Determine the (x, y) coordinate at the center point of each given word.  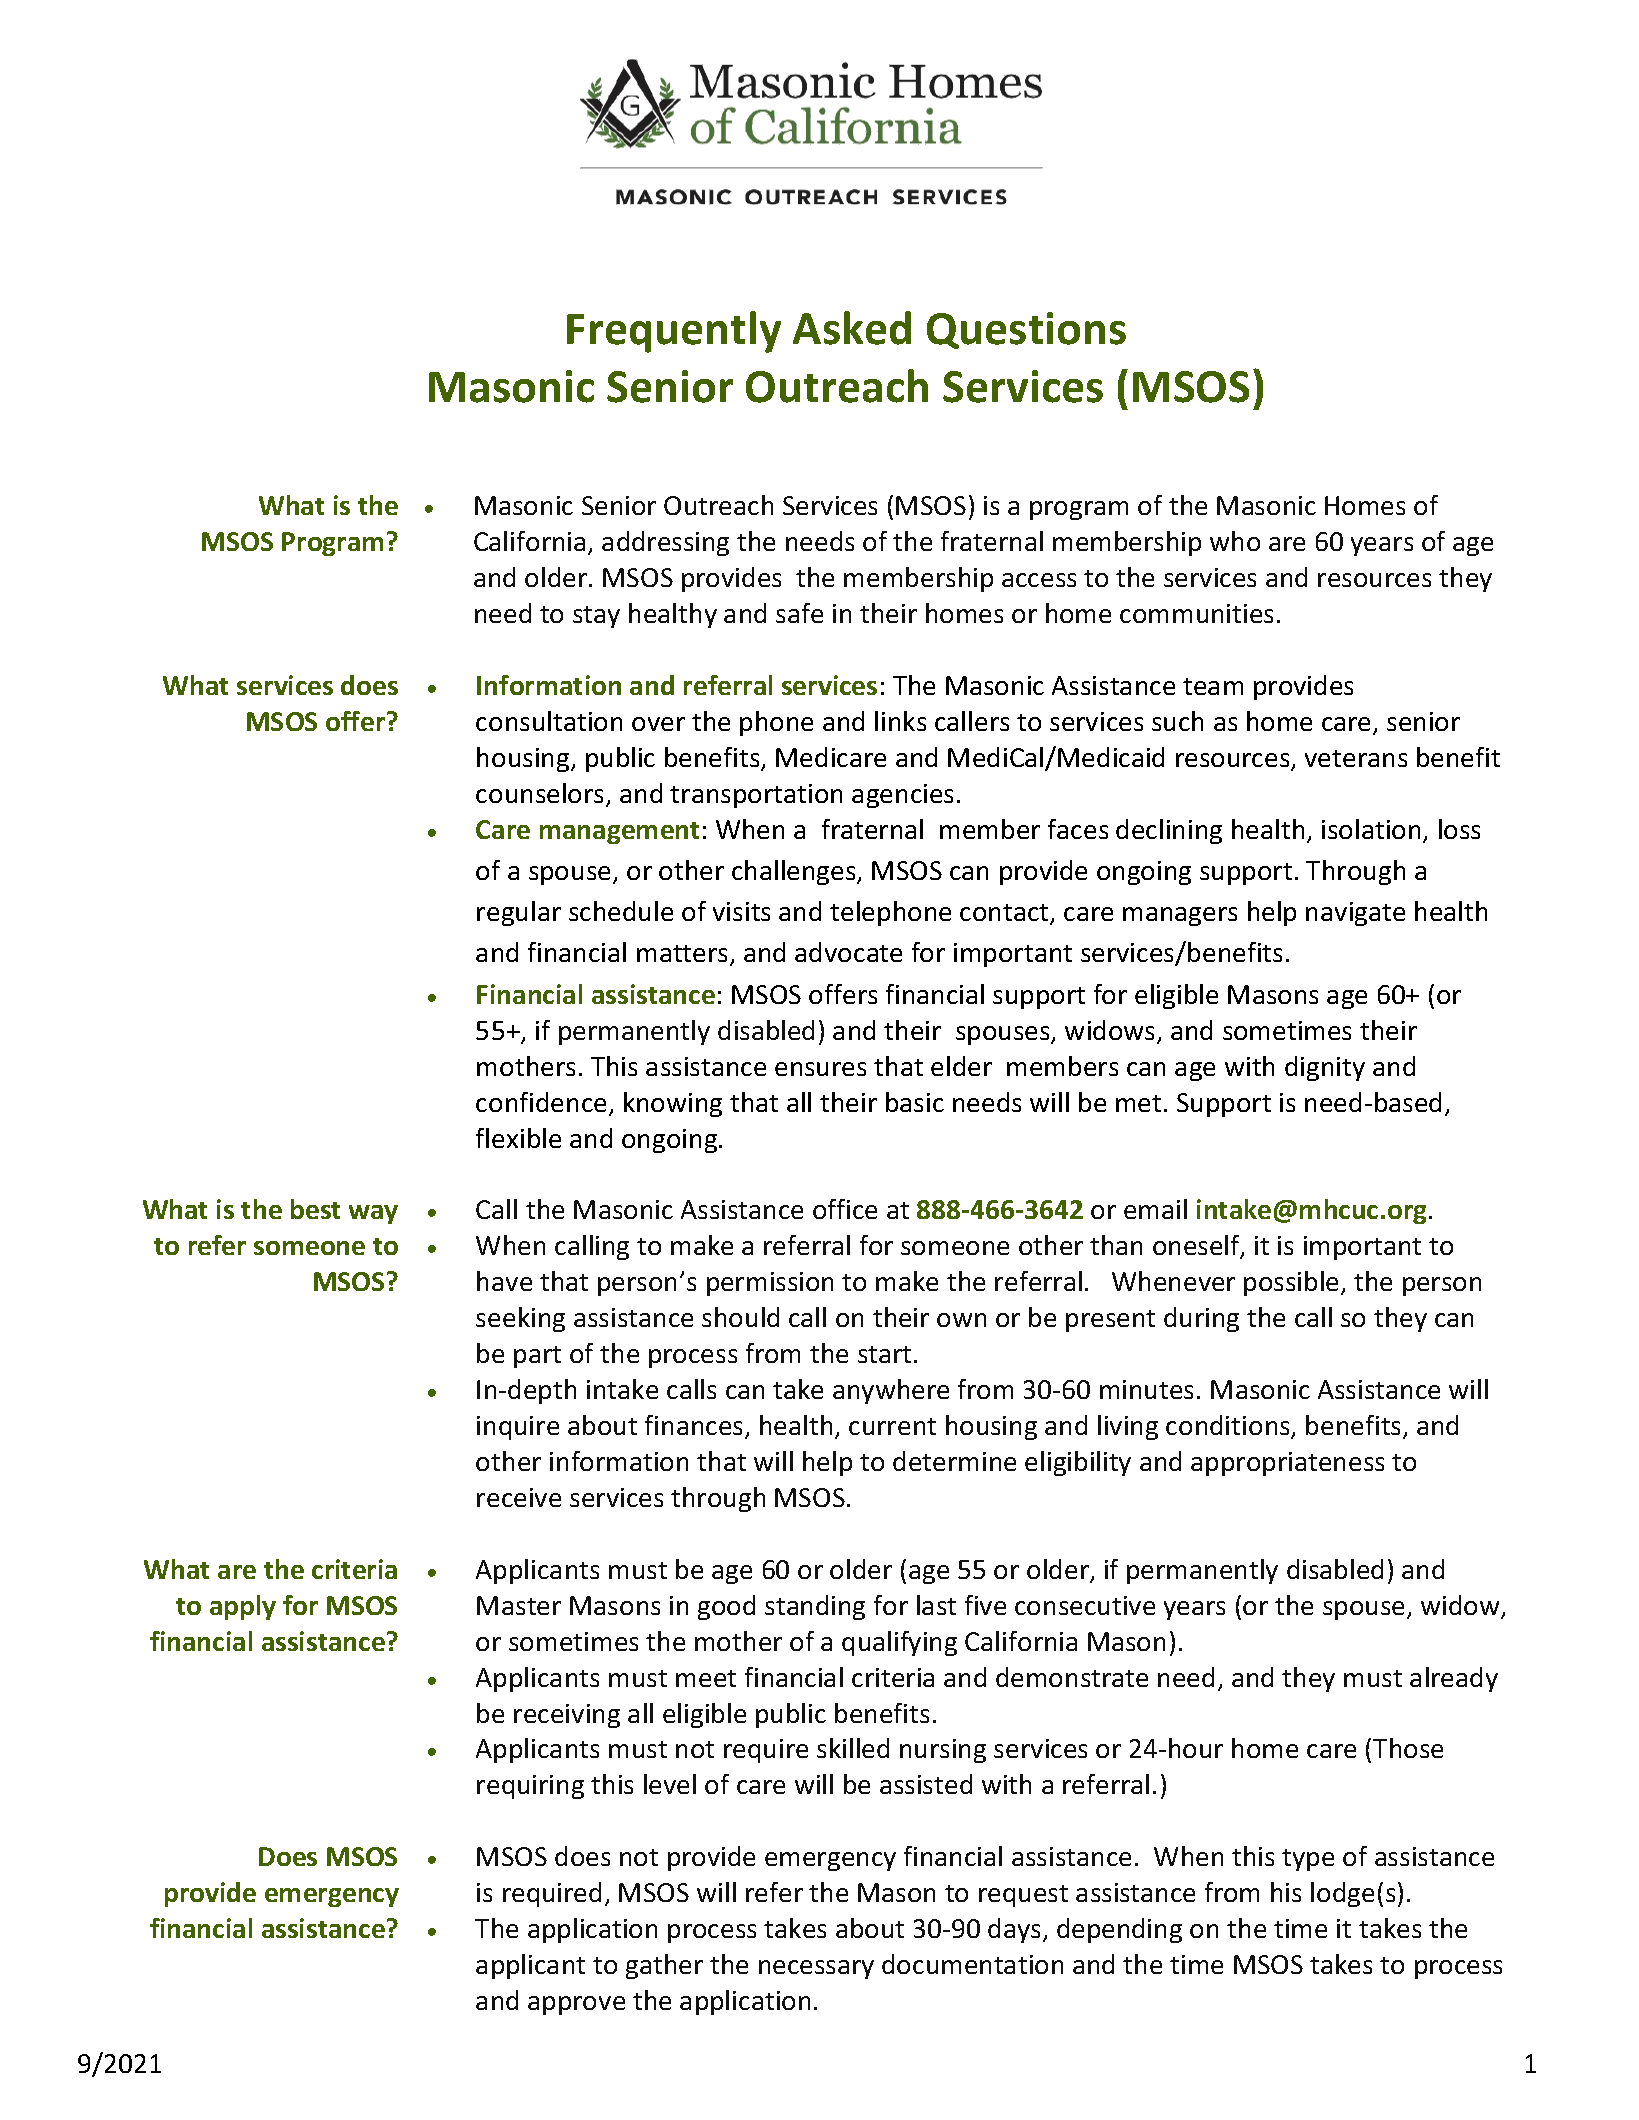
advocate (848, 952)
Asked (852, 328)
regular (519, 913)
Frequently (674, 332)
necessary (816, 1969)
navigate (1355, 914)
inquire (518, 1428)
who (1235, 541)
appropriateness (1287, 1464)
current (892, 1426)
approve (576, 2005)
